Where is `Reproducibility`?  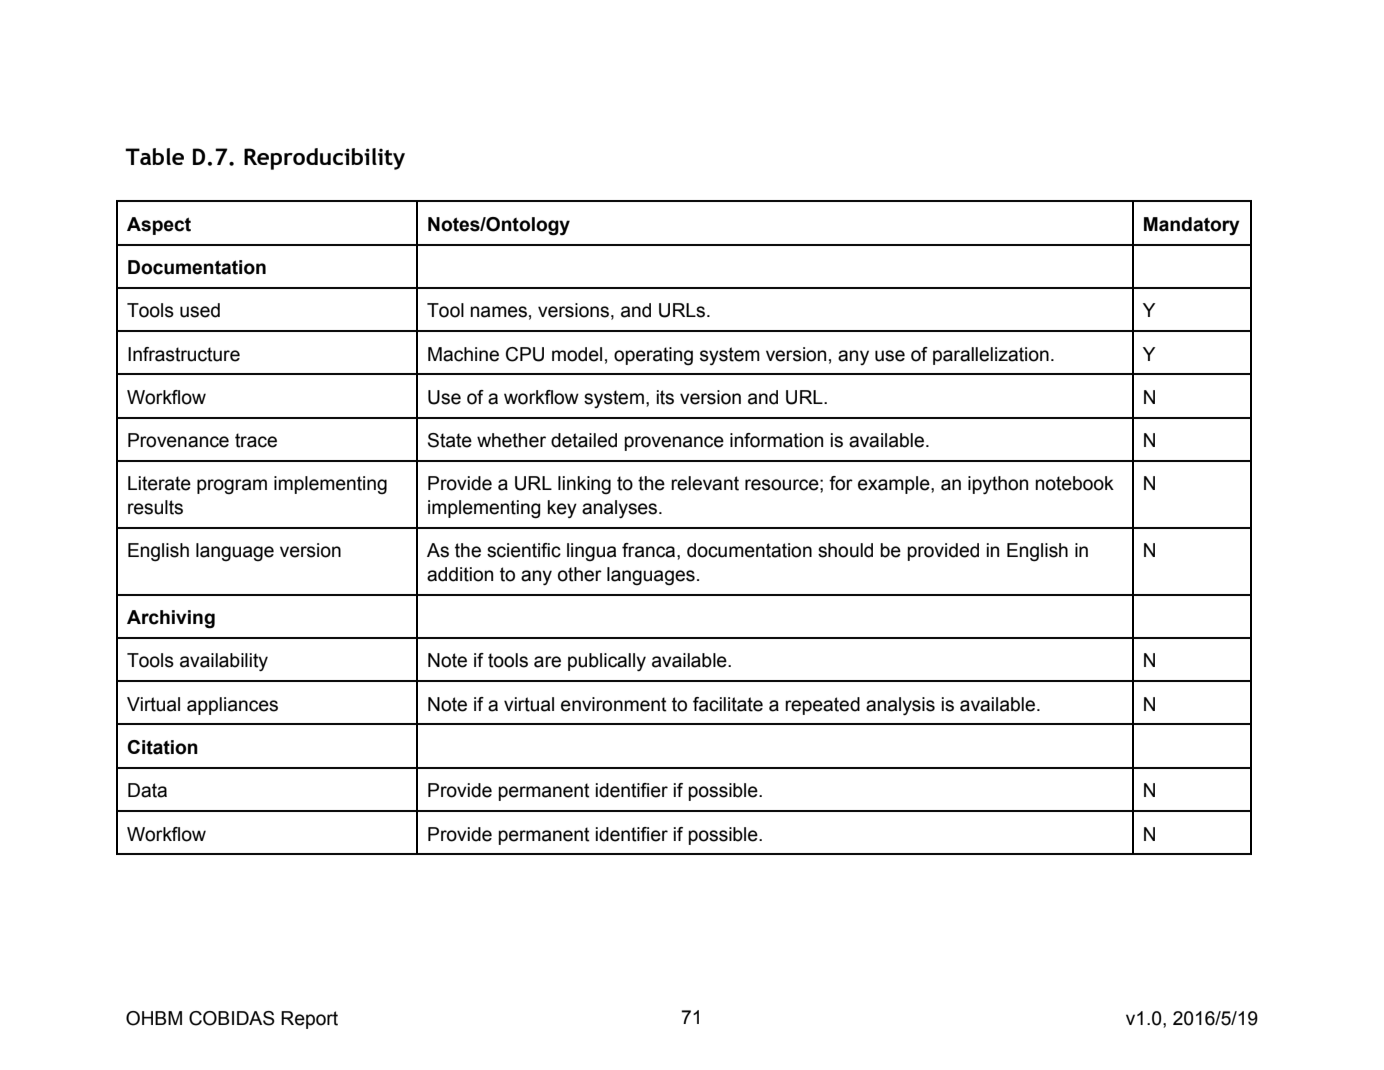
Reproducibility is located at coordinates (324, 159).
